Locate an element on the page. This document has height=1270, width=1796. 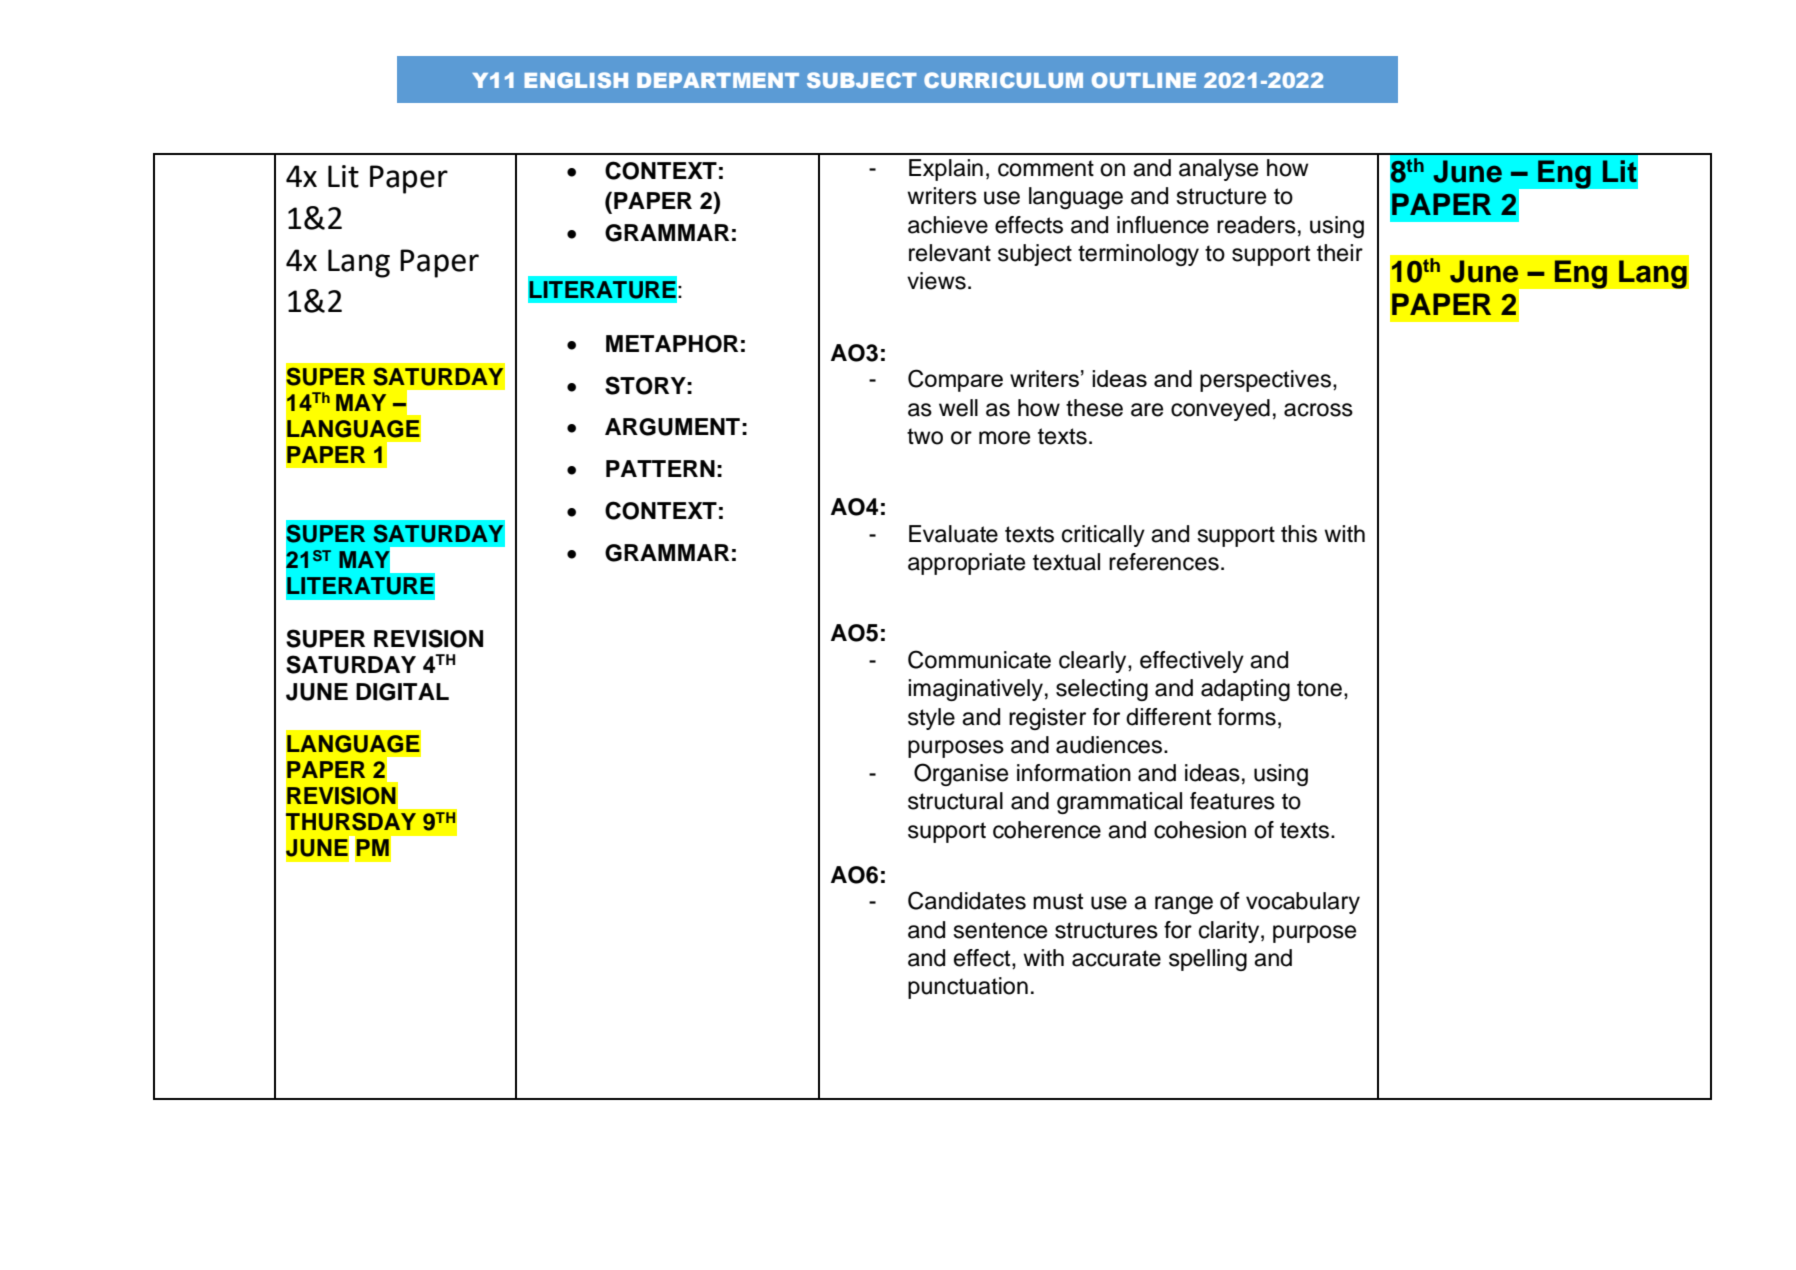
sentence is located at coordinates (1000, 930).
